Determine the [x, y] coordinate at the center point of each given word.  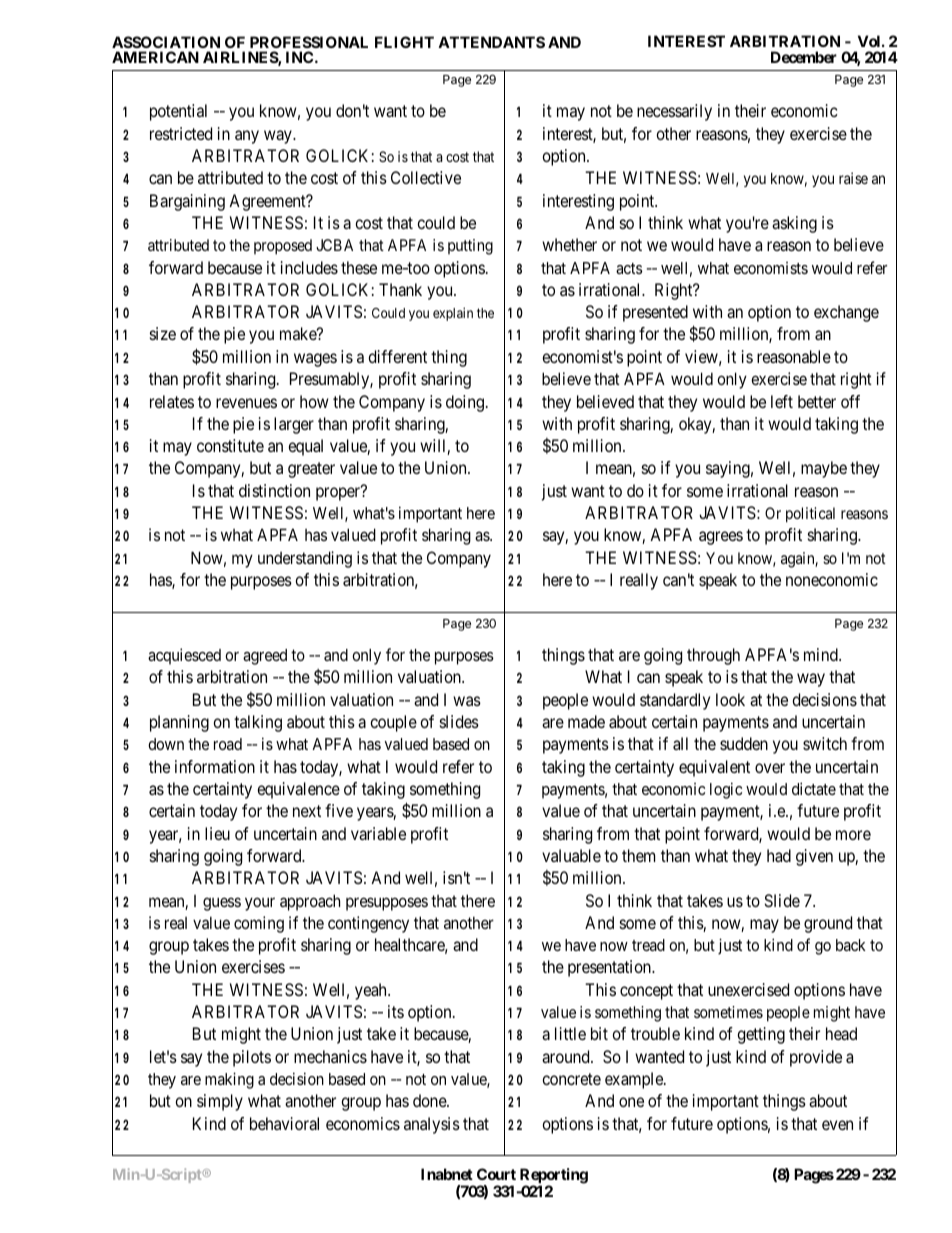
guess [222, 904]
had [779, 855]
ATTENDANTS [491, 42]
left [782, 401]
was [467, 701]
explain [453, 314]
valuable [571, 855]
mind [822, 654]
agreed [265, 657]
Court [496, 1174]
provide [816, 1058]
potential [178, 112]
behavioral [284, 1123]
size [163, 333]
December [804, 57]
